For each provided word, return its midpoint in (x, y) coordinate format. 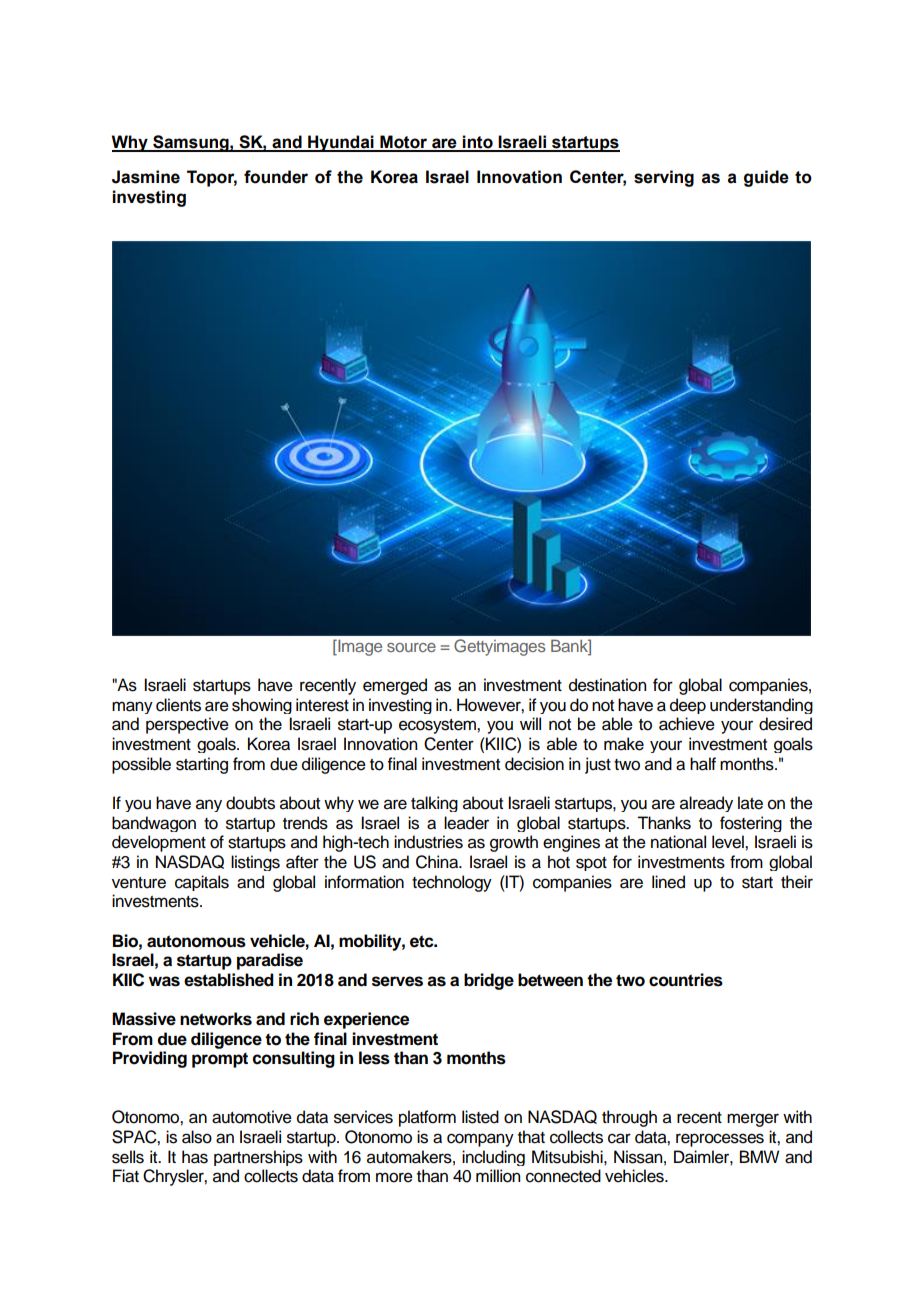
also (197, 1137)
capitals (202, 883)
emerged (395, 686)
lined (668, 882)
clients (178, 705)
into (478, 143)
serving (664, 178)
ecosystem (438, 726)
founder (276, 177)
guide (766, 178)
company (480, 1140)
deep (688, 706)
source (411, 647)
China (438, 862)
